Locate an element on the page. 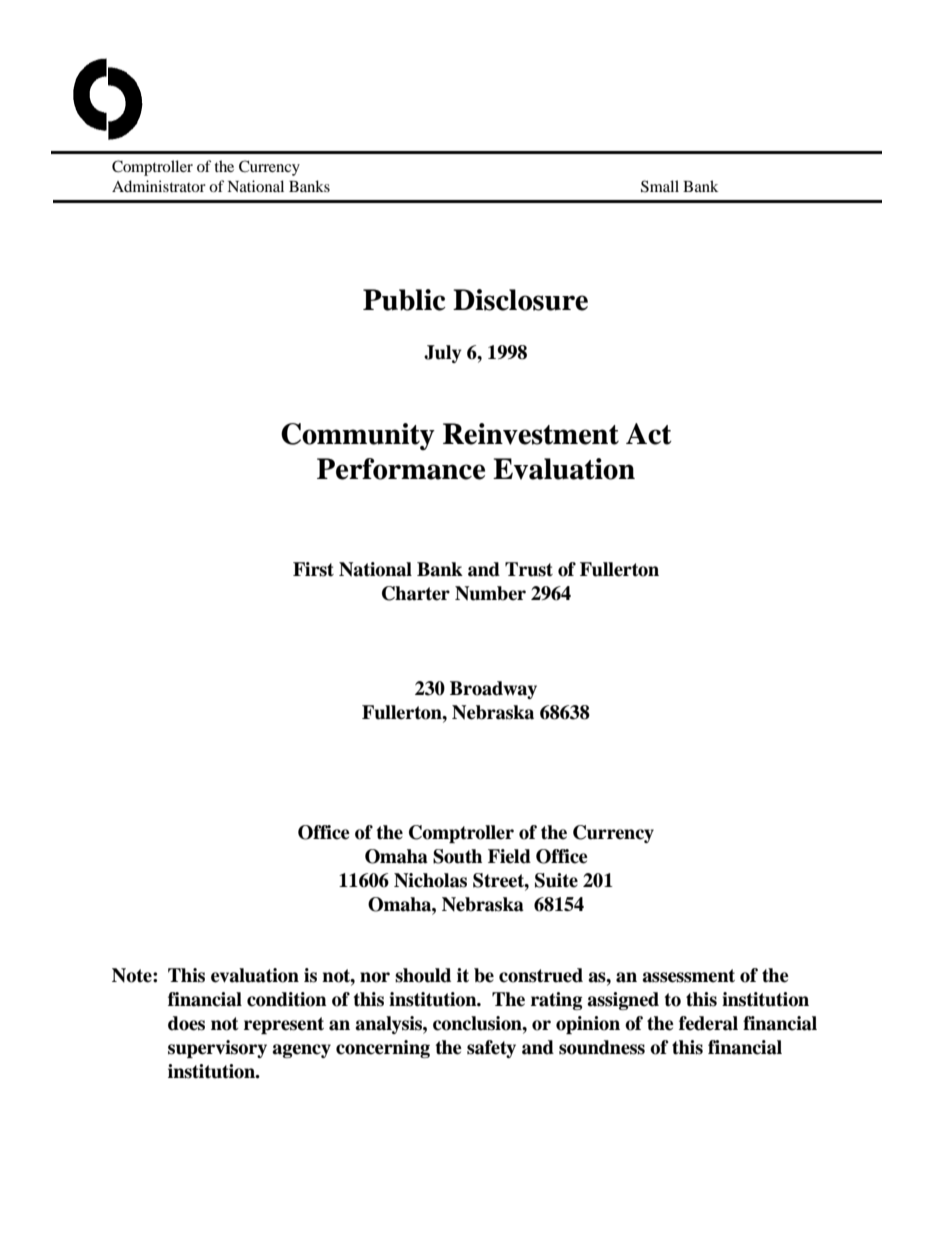 The height and width of the document is (1233, 952). Performance is located at coordinates (401, 469).
